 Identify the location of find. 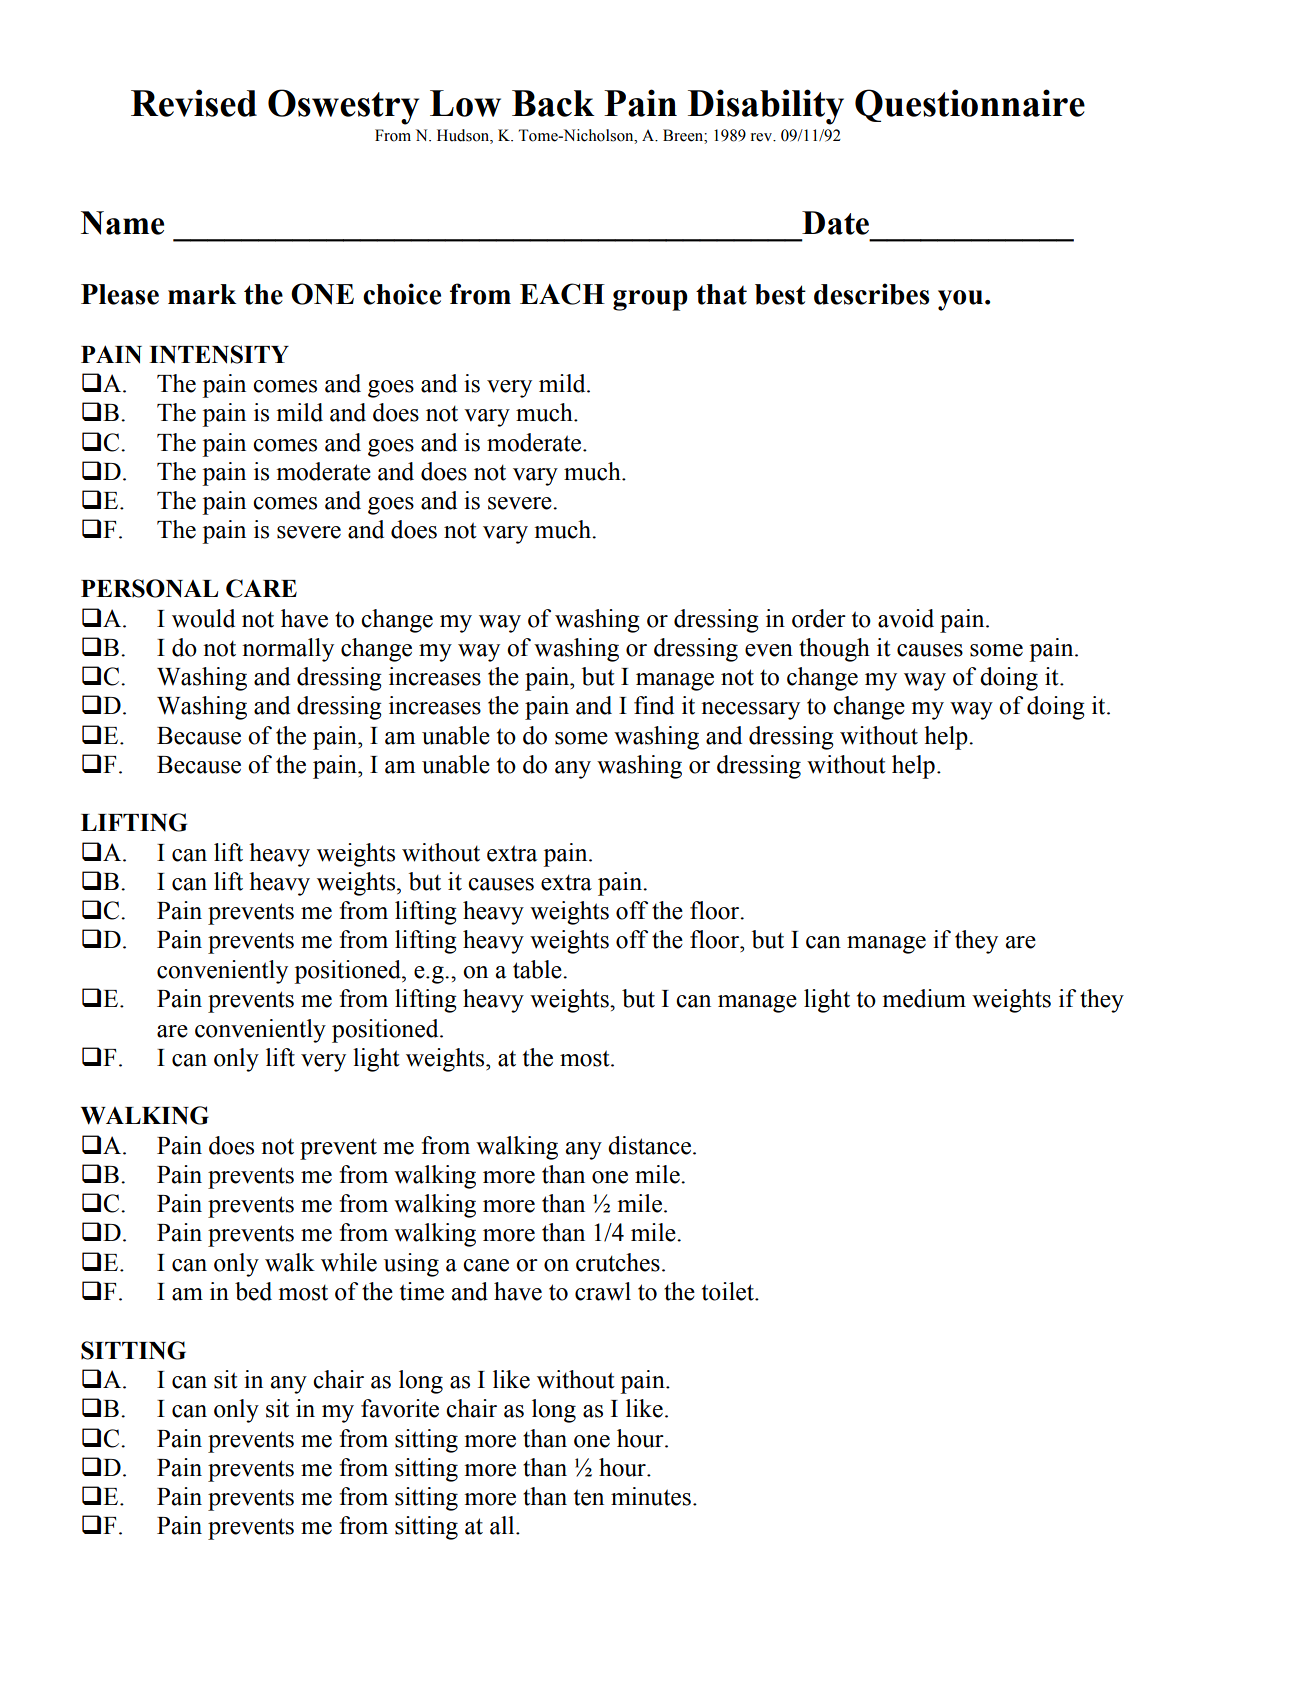
(654, 705).
